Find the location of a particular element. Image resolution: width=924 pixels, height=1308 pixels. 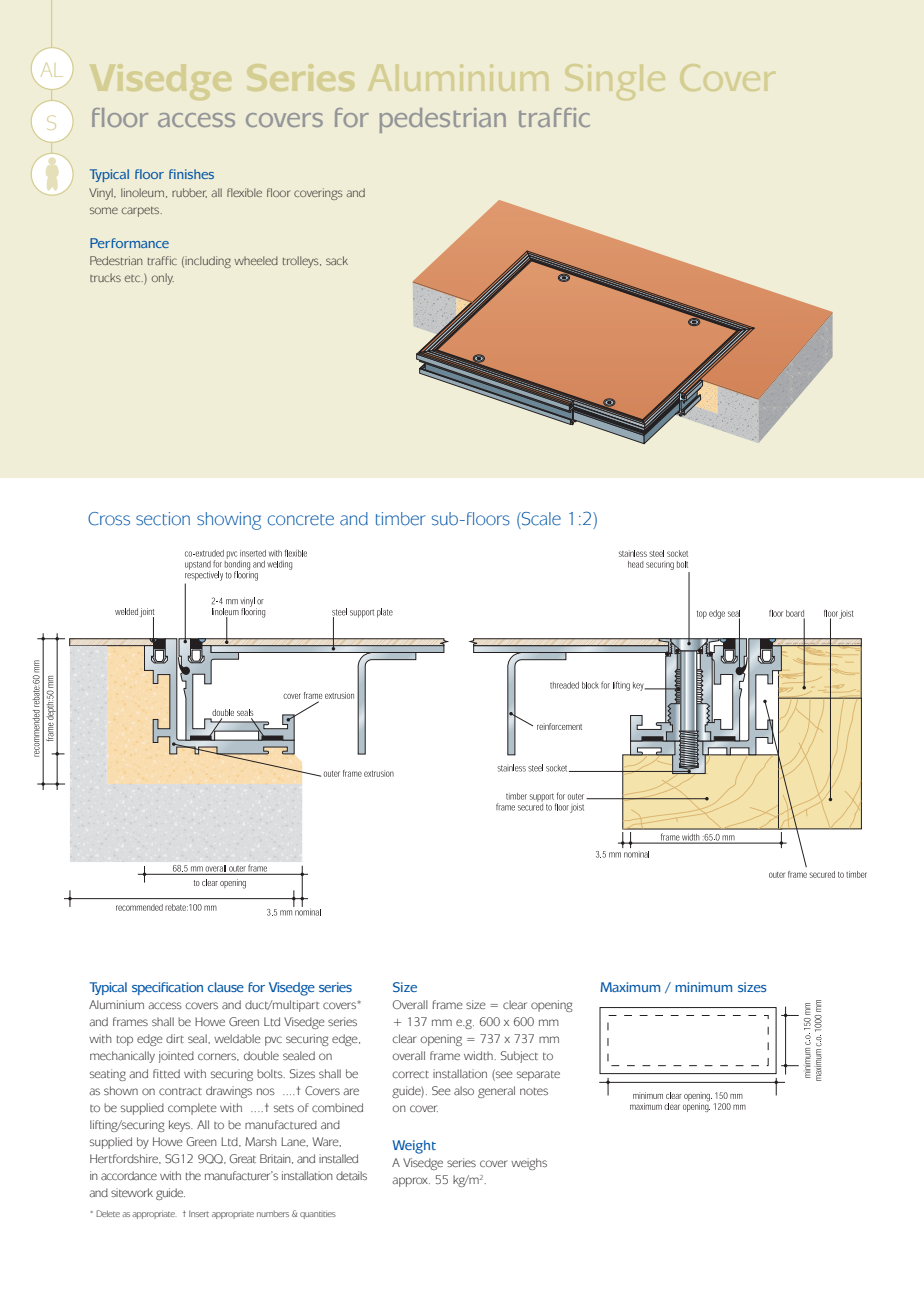

the is located at coordinates (193, 1175).
